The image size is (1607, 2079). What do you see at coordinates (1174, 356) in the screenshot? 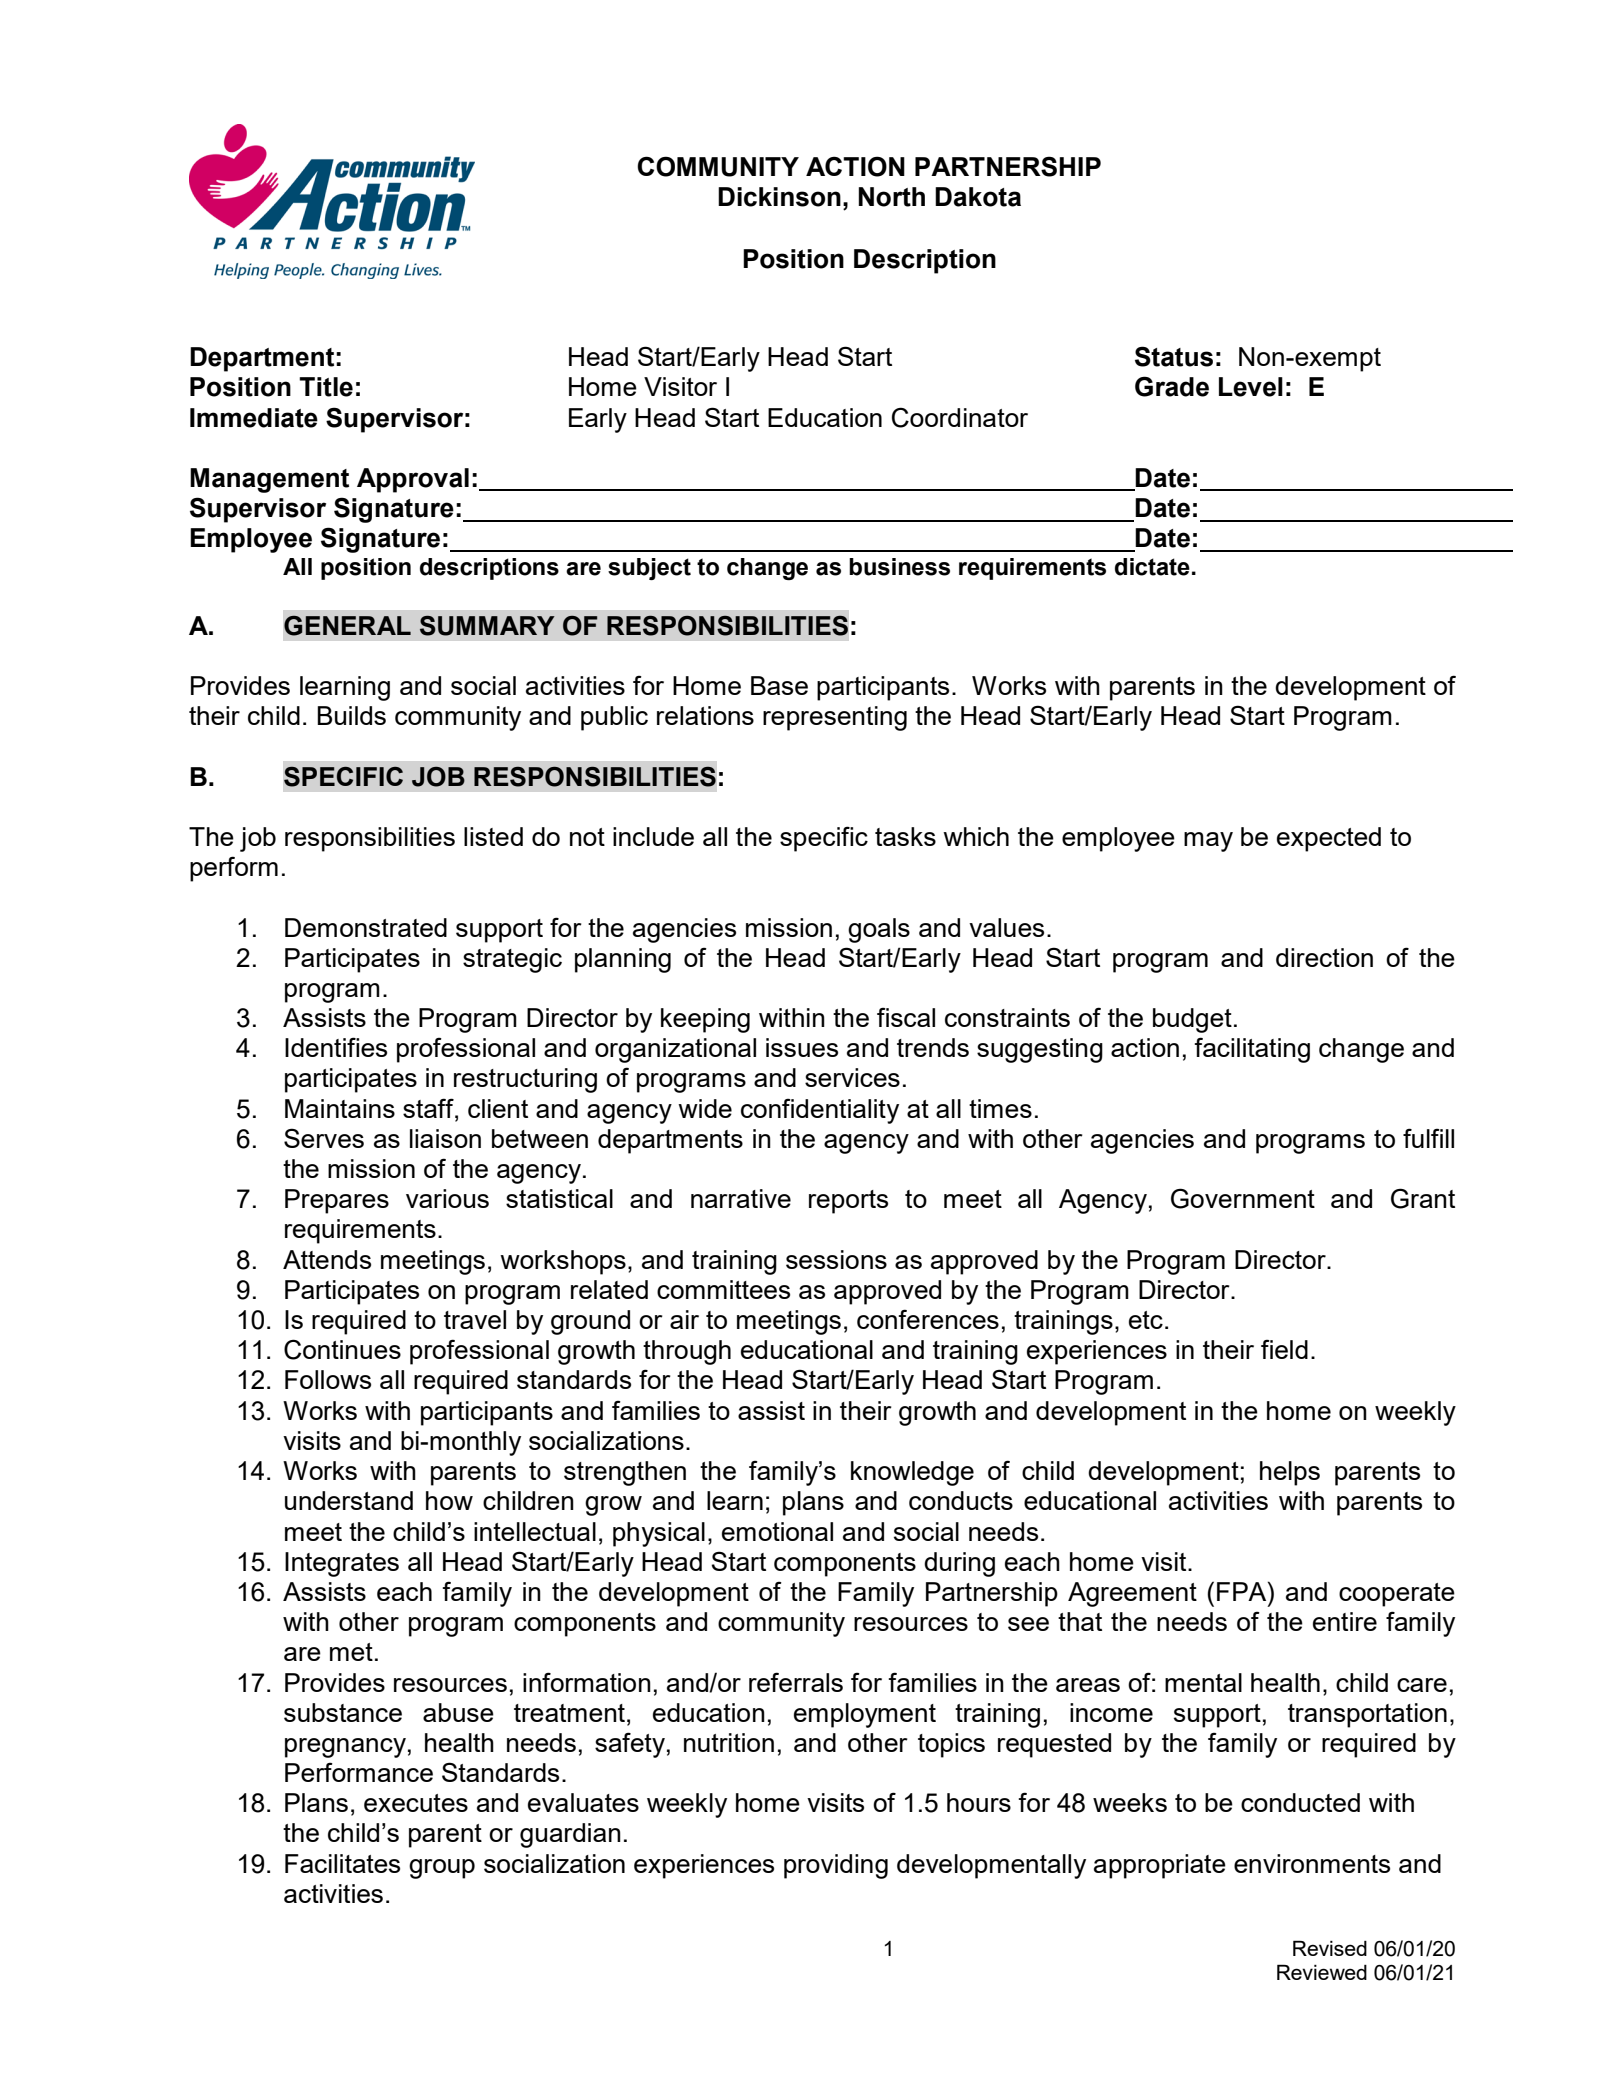
I see `Status` at bounding box center [1174, 356].
